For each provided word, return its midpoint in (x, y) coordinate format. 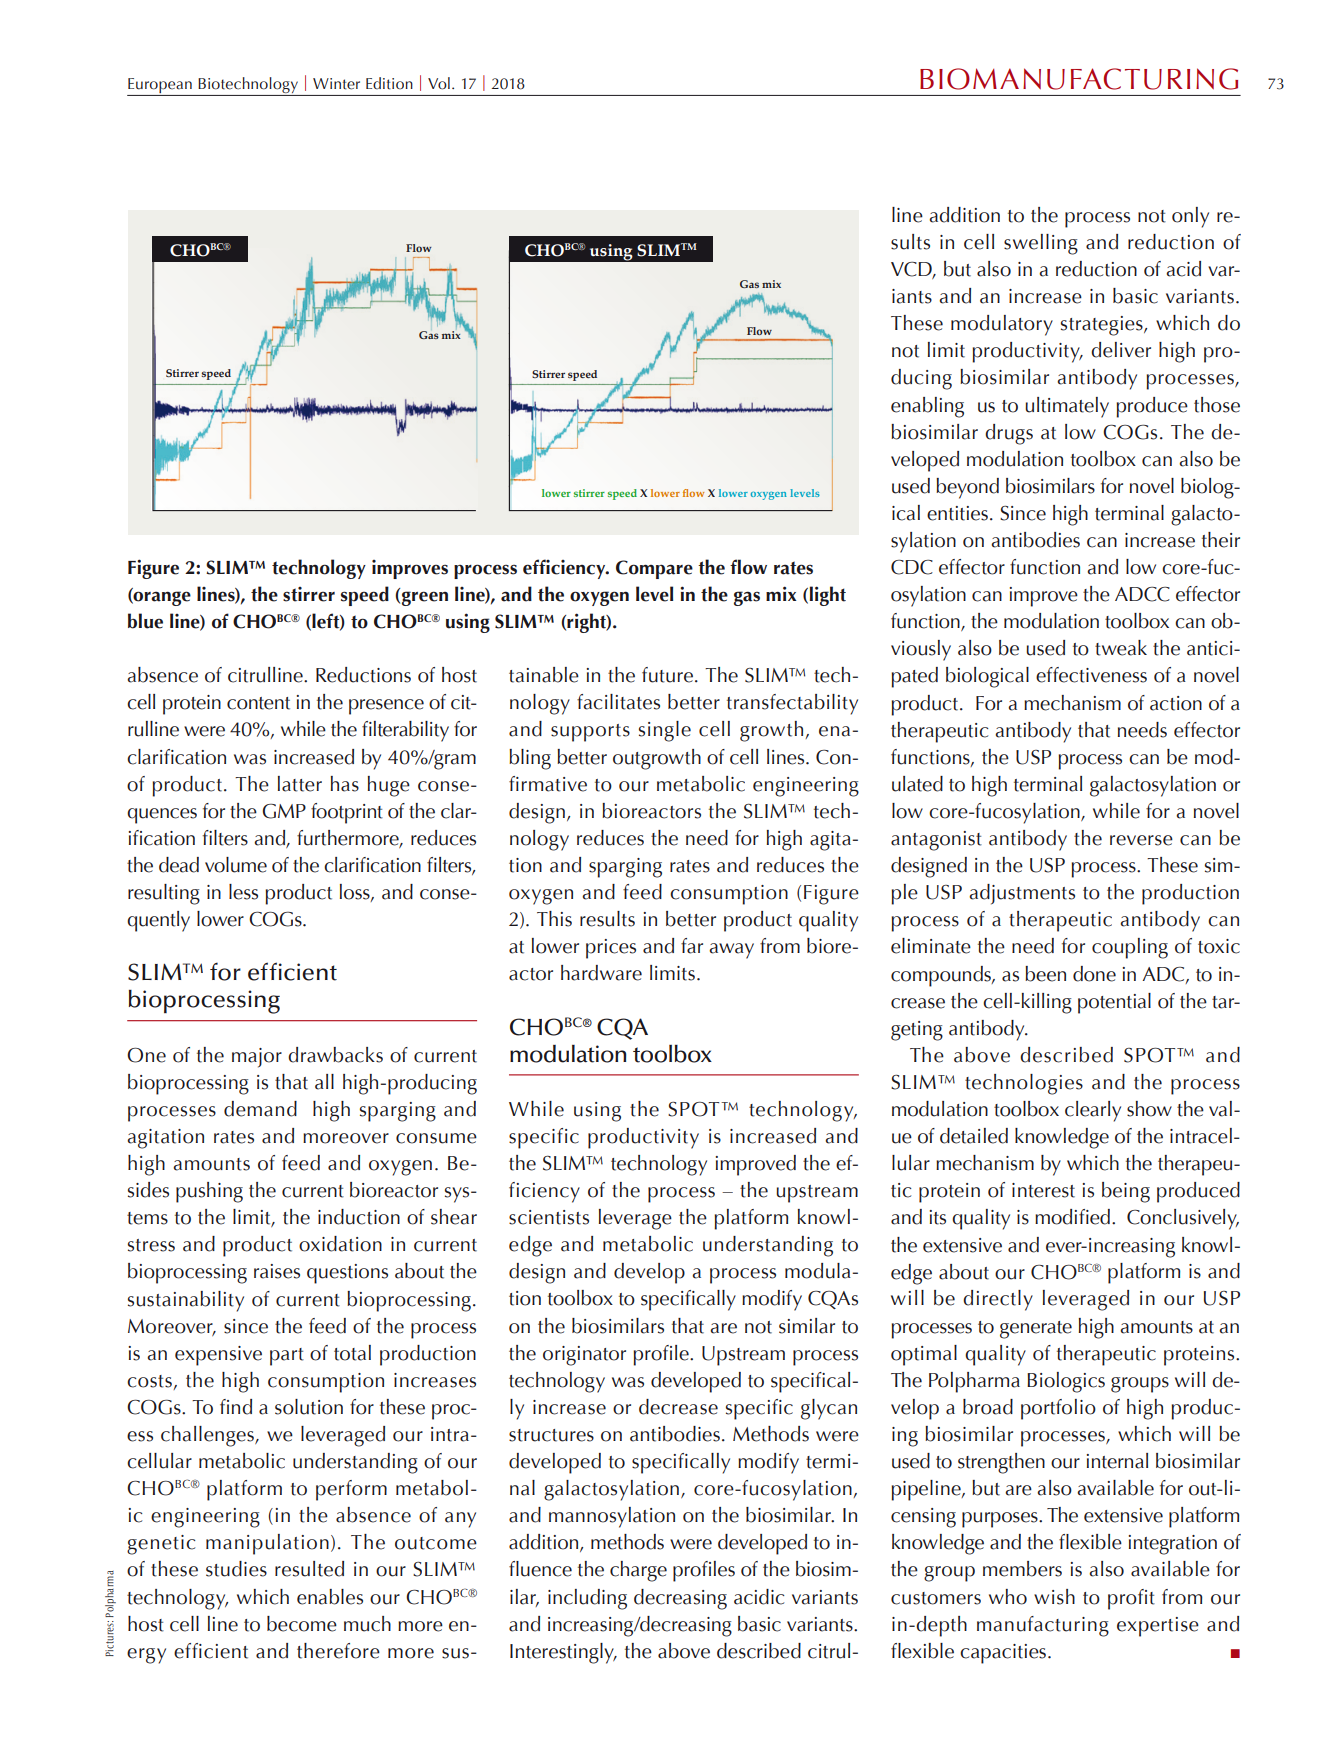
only (1190, 217)
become (302, 1624)
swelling (1041, 244)
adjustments (1022, 894)
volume (236, 865)
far (692, 946)
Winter (336, 84)
